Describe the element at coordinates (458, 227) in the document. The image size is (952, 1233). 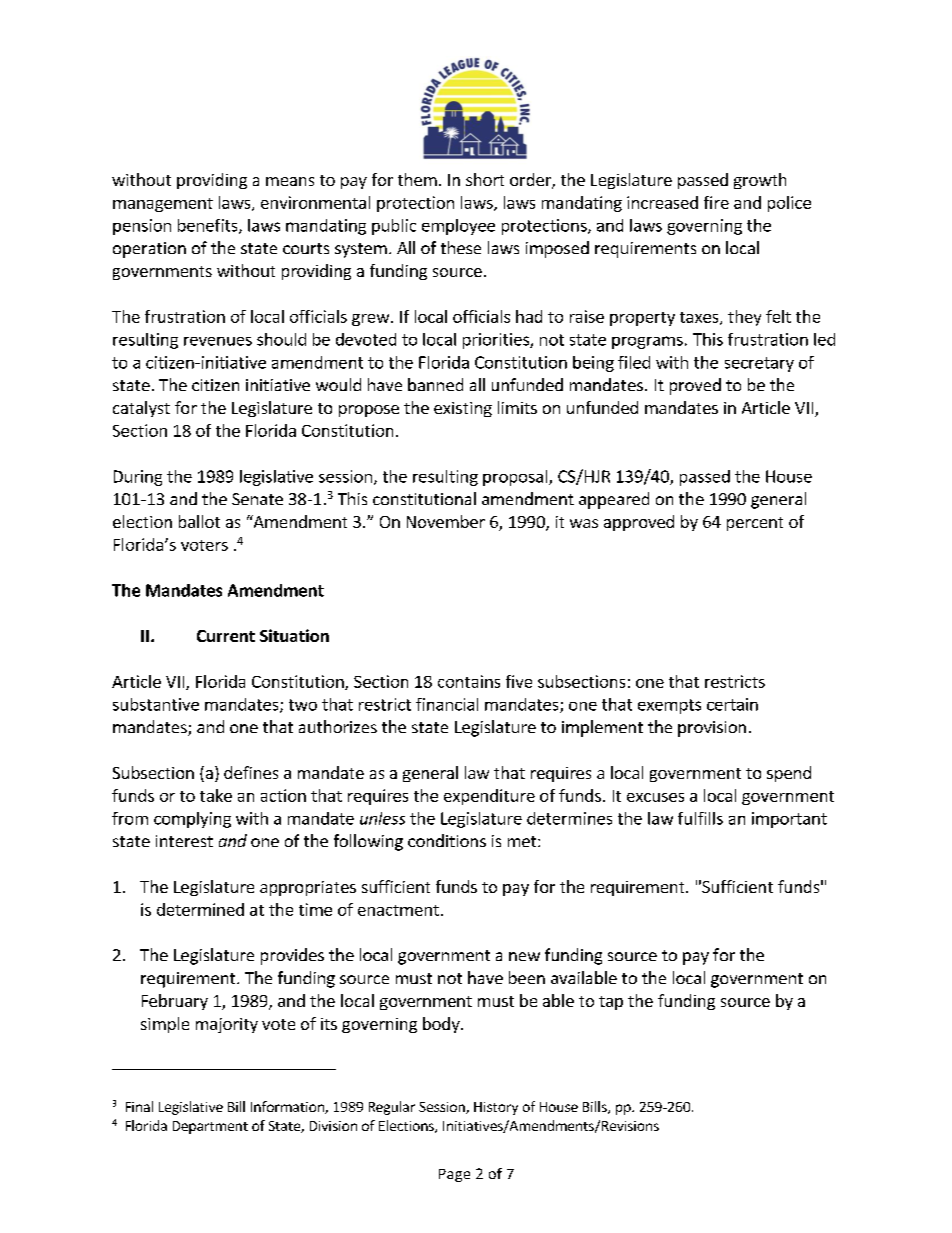
I see `employee` at that location.
